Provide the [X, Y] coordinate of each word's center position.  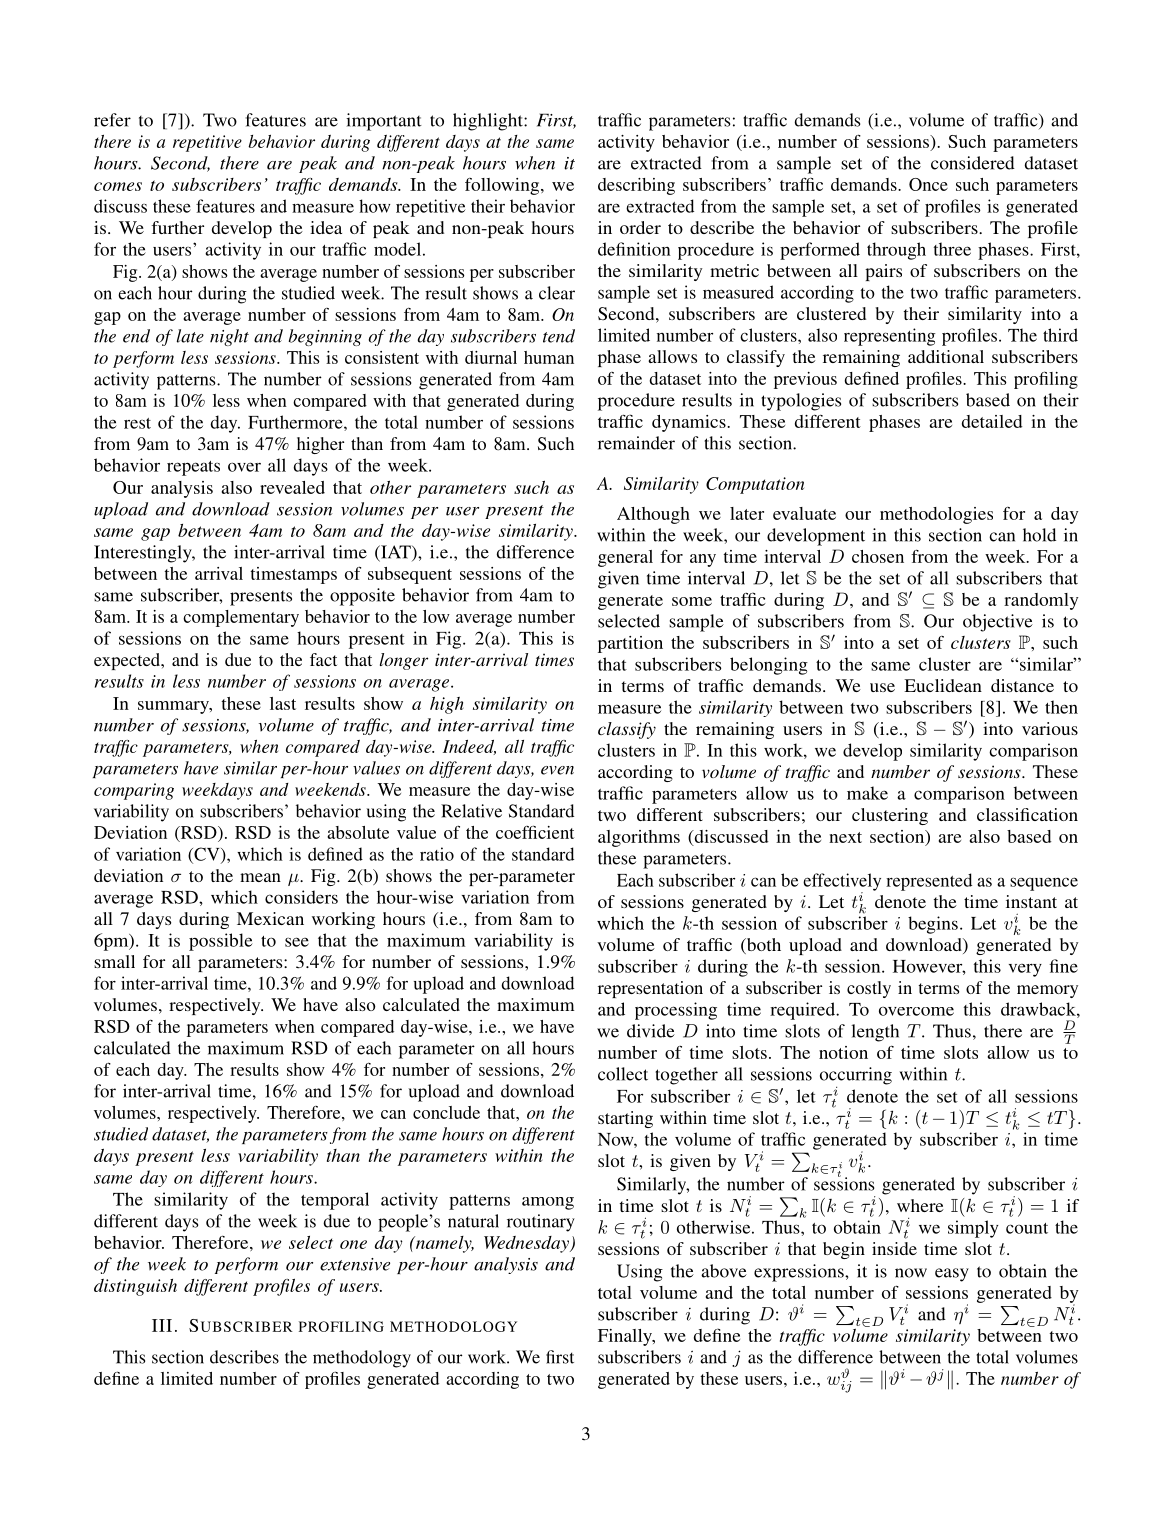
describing [636, 186]
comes [118, 186]
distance [1022, 685]
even [557, 770]
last [283, 703]
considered [973, 163]
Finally [626, 1337]
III [162, 1325]
